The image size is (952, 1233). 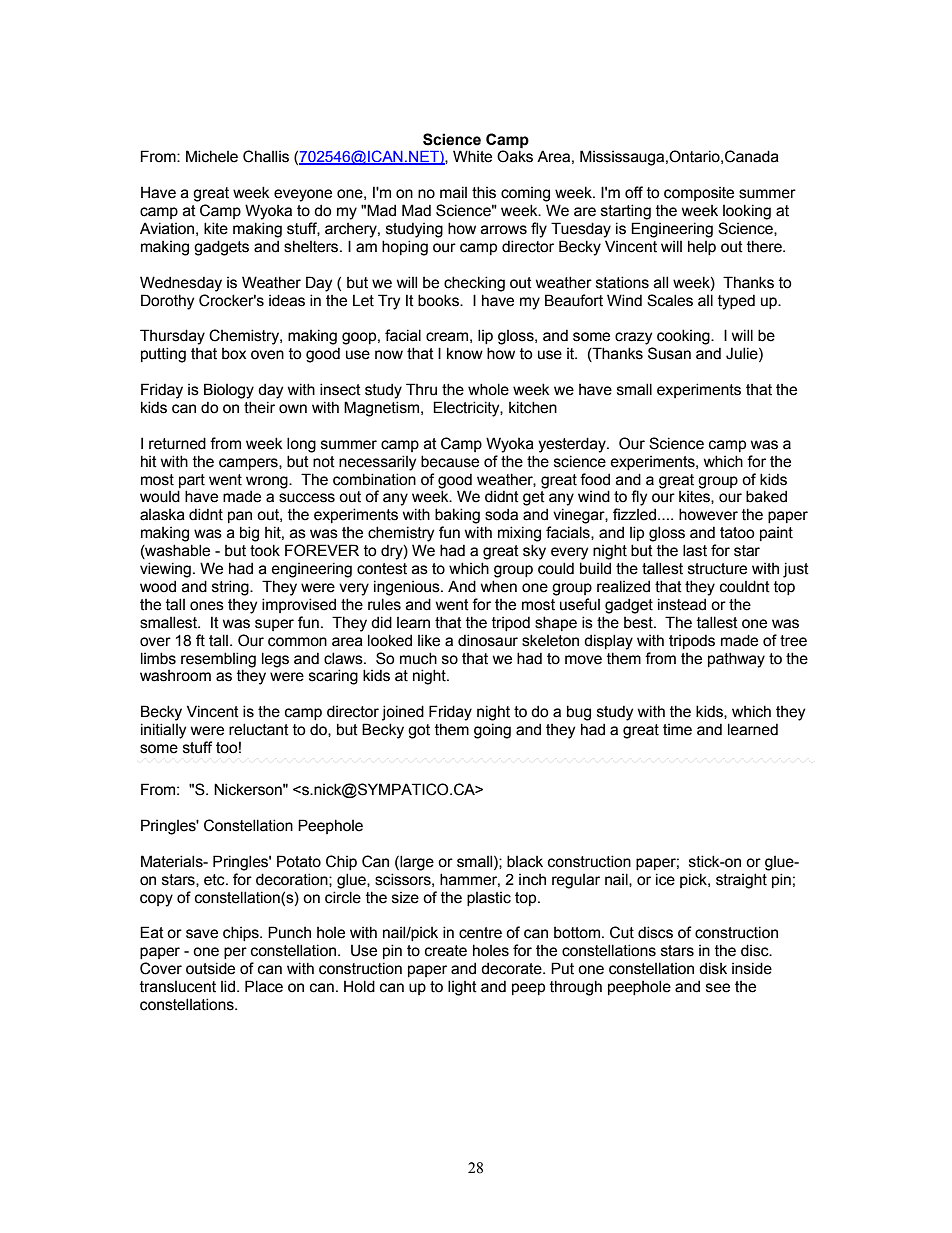 I want to click on resembling, so click(x=218, y=660).
